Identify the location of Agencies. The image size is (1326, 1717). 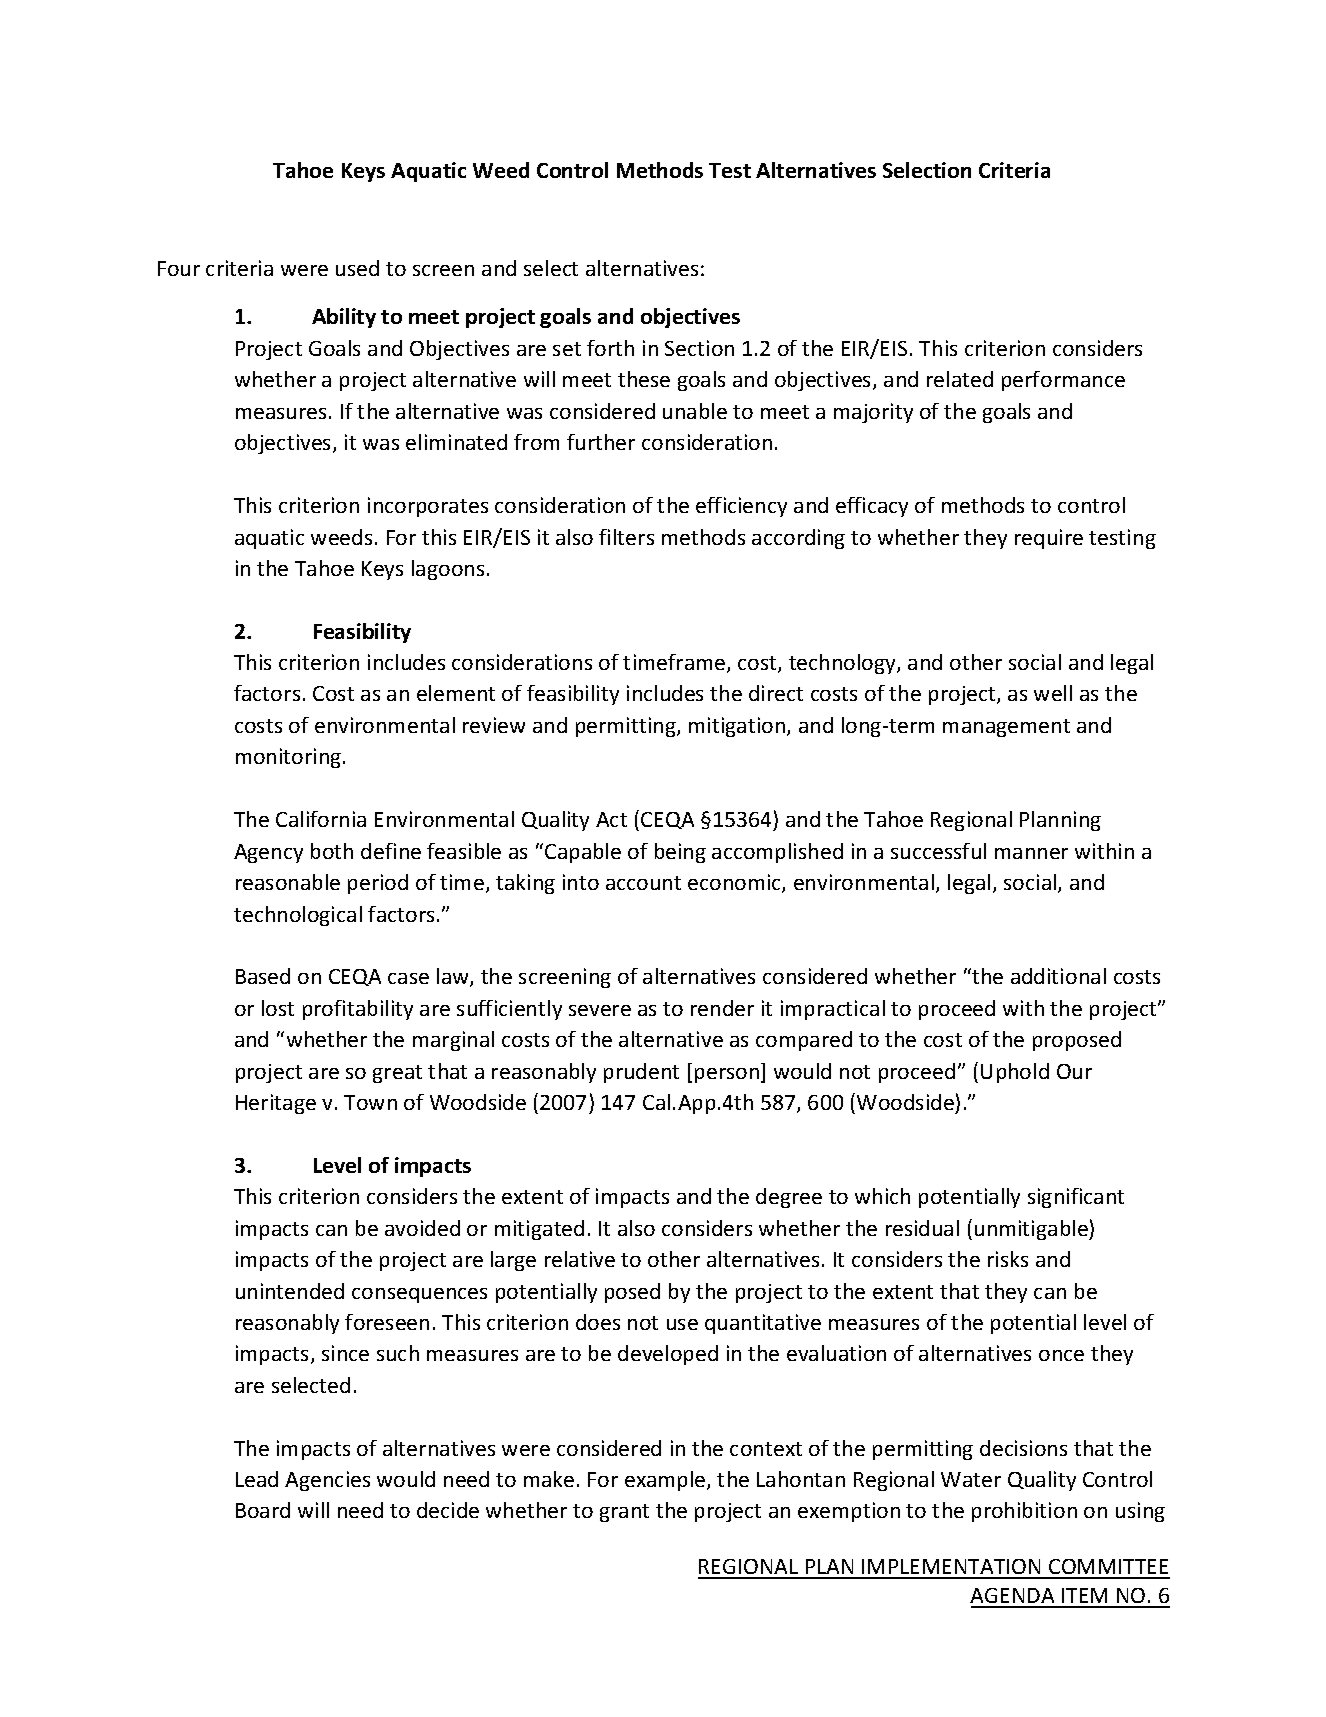
(327, 1481).
